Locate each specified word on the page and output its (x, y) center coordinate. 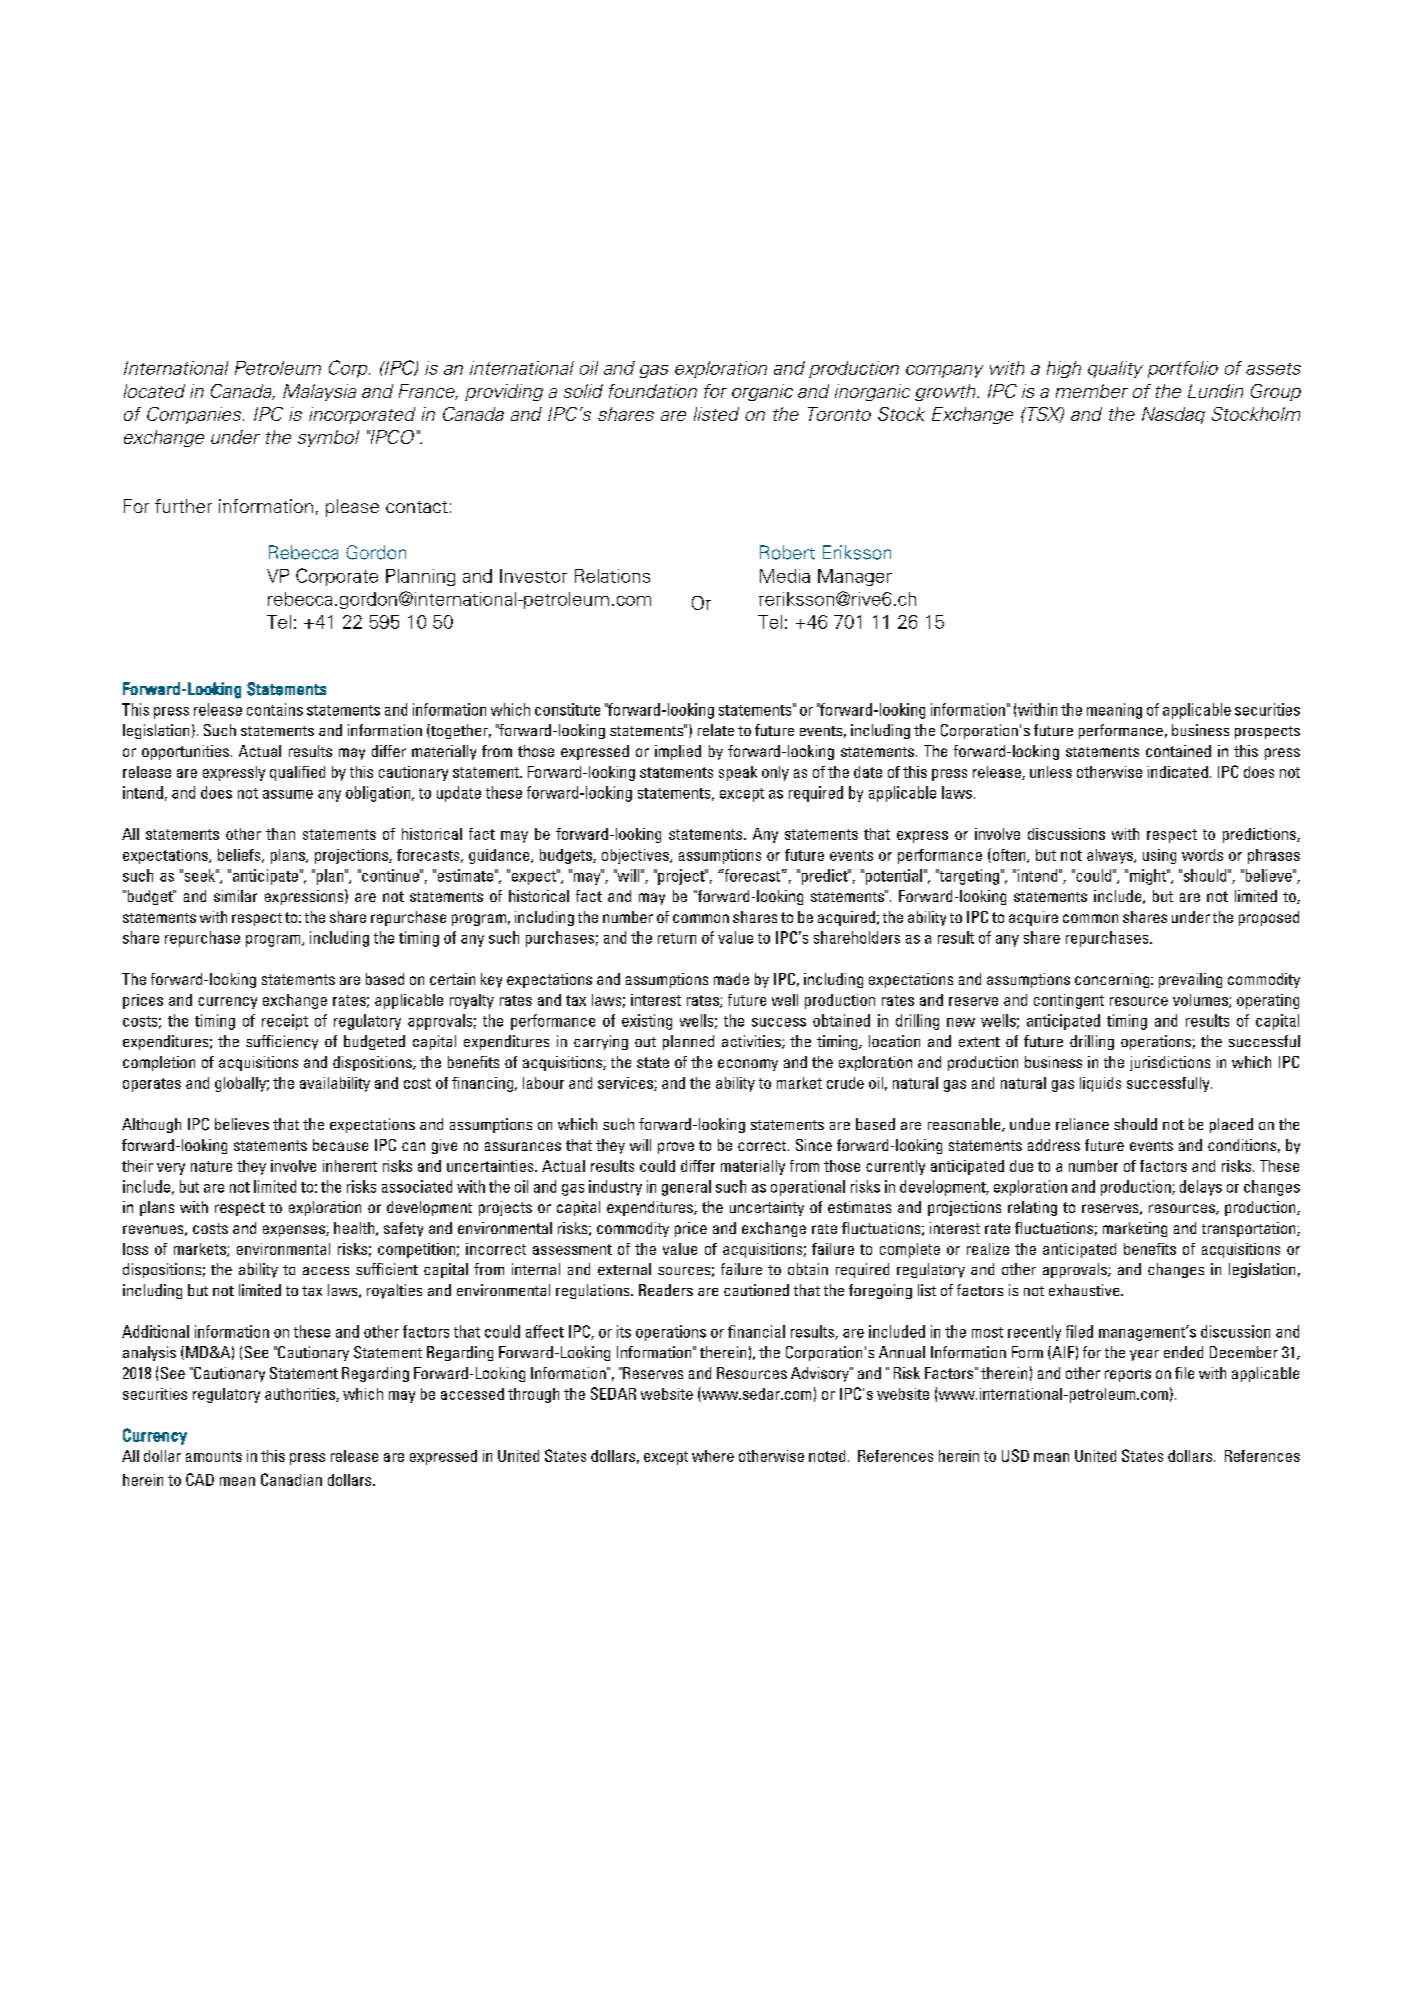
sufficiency (282, 1042)
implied (678, 752)
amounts (214, 1456)
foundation (653, 391)
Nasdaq (1173, 415)
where (713, 1456)
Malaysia (319, 392)
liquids (1100, 1084)
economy (748, 1065)
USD (1015, 1455)
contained (1178, 751)
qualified (297, 773)
